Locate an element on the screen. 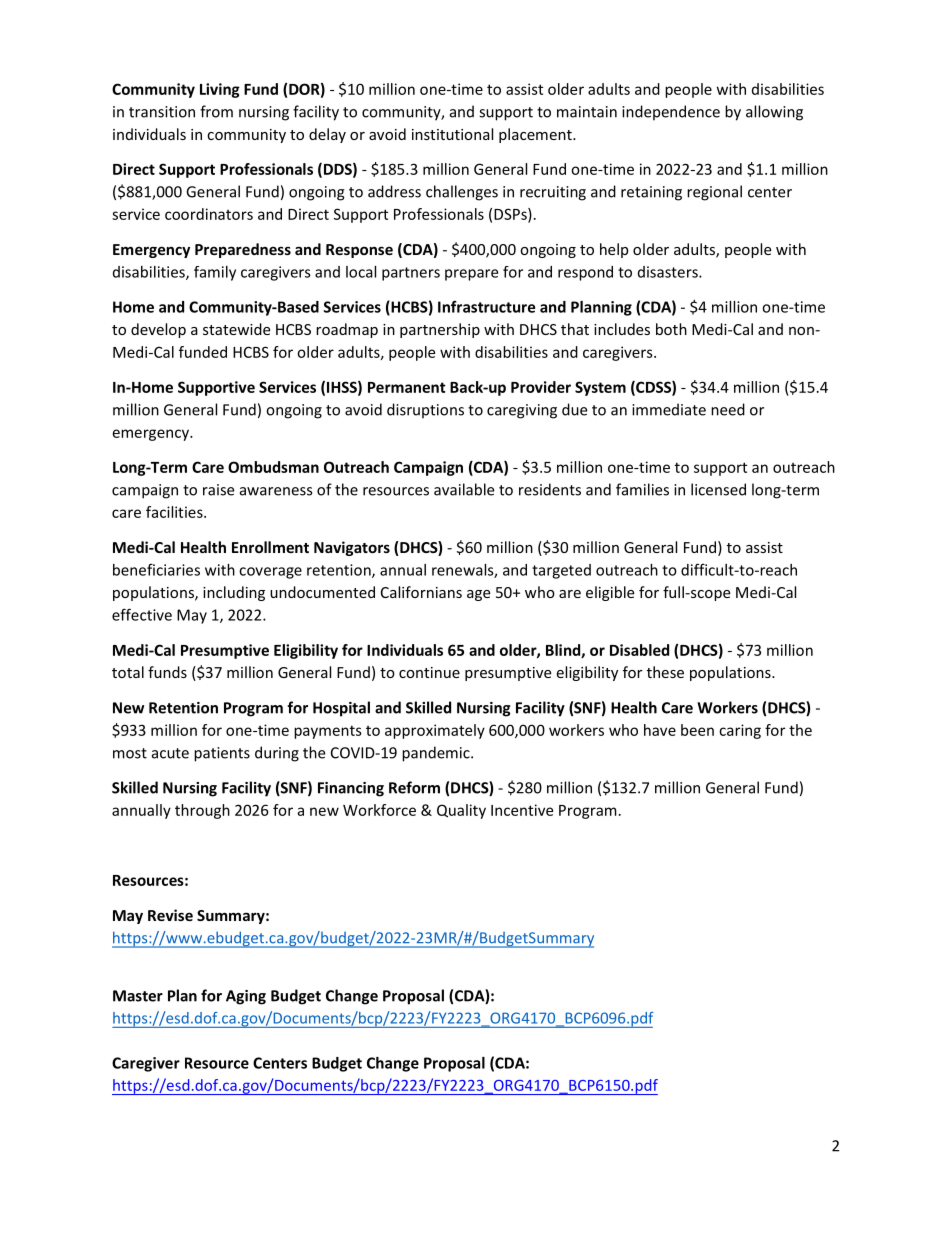 Image resolution: width=952 pixels, height=1233 pixels. licensed is located at coordinates (718, 489).
